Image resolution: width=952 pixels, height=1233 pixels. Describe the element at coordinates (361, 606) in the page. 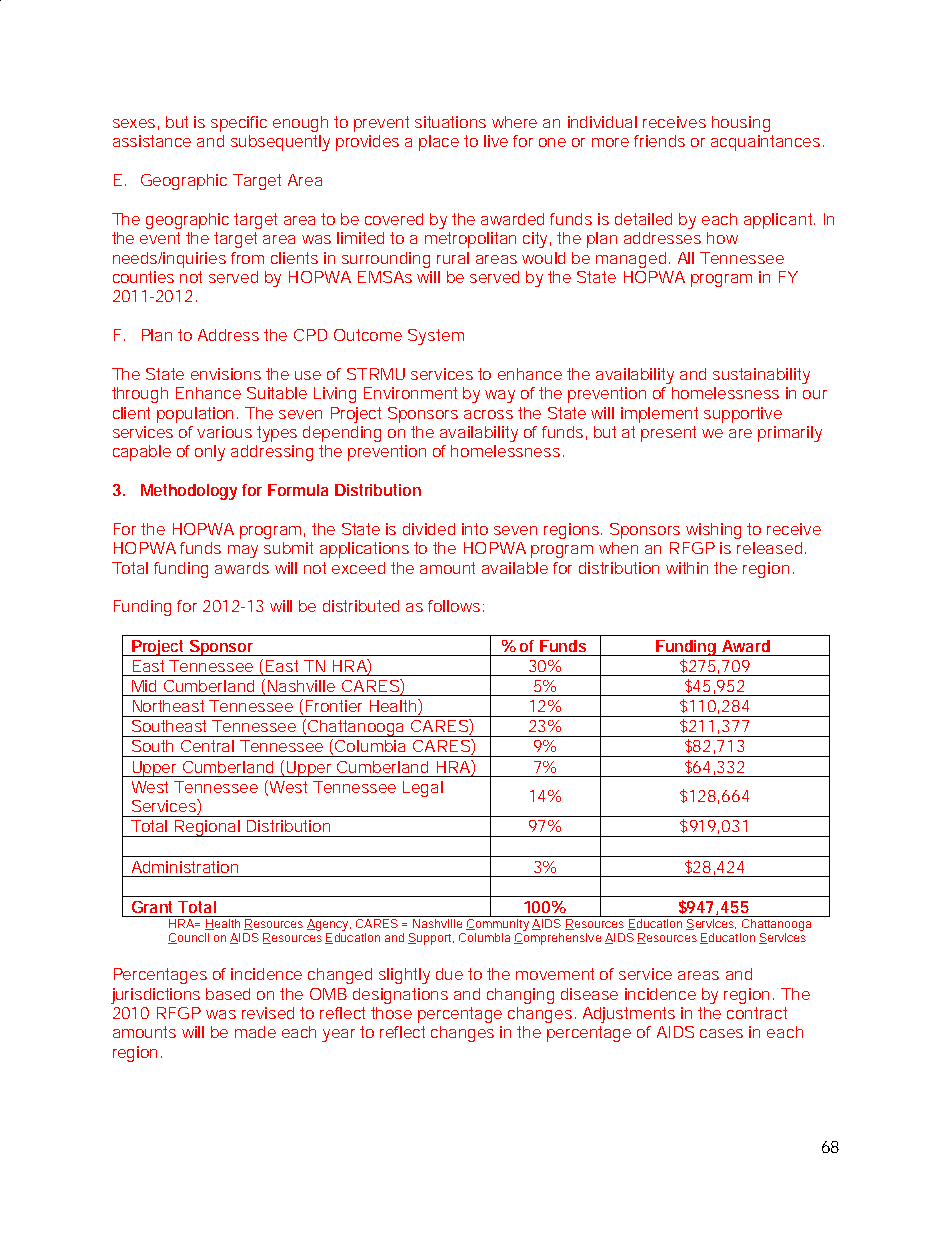

I see `distributed` at that location.
